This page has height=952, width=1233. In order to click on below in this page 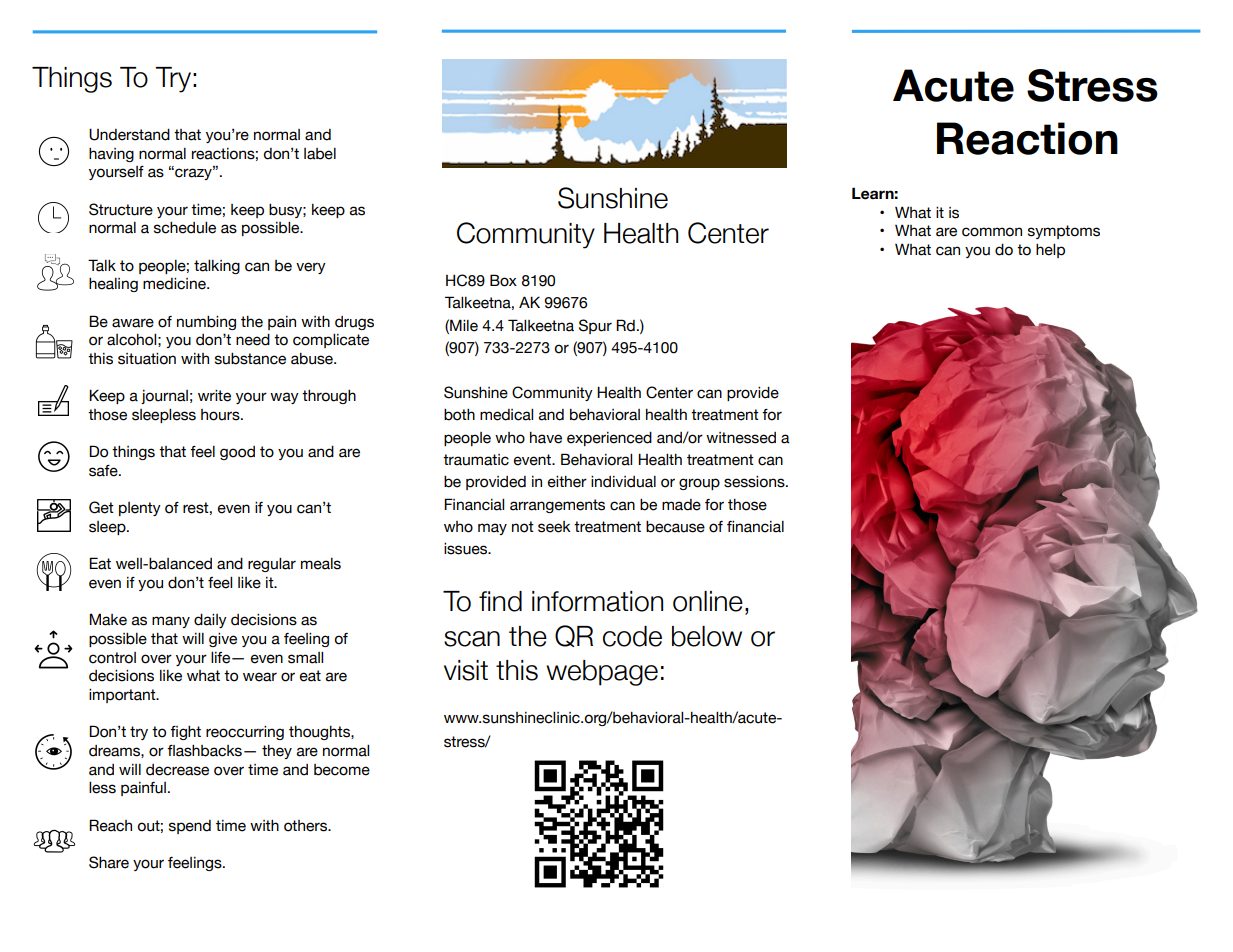, I will do `click(707, 636)`.
